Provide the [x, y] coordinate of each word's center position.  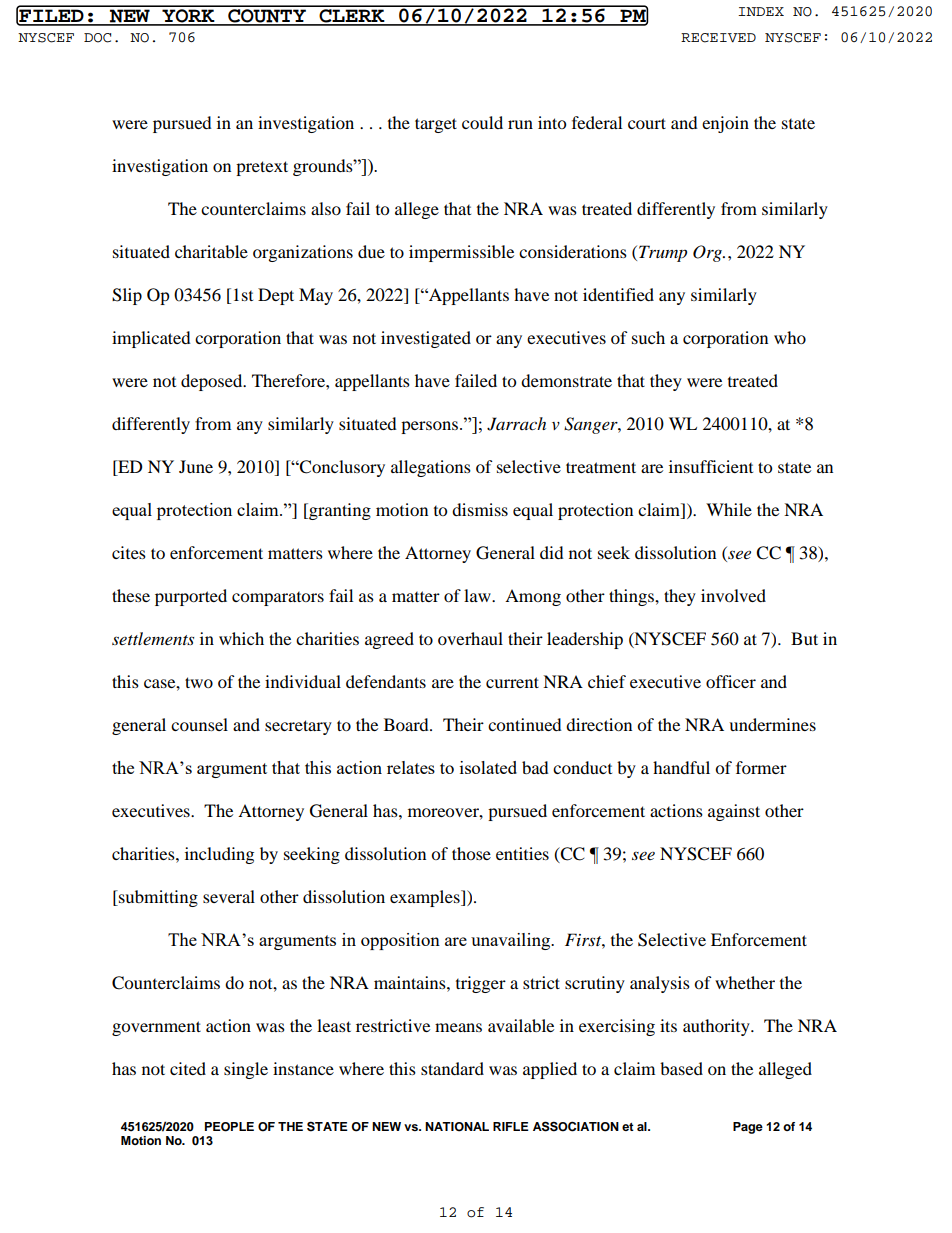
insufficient [711, 466]
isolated [488, 767]
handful [681, 767]
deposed [213, 382]
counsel [199, 724]
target [436, 125]
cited [188, 1068]
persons [429, 427]
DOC [97, 38]
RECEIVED [718, 38]
